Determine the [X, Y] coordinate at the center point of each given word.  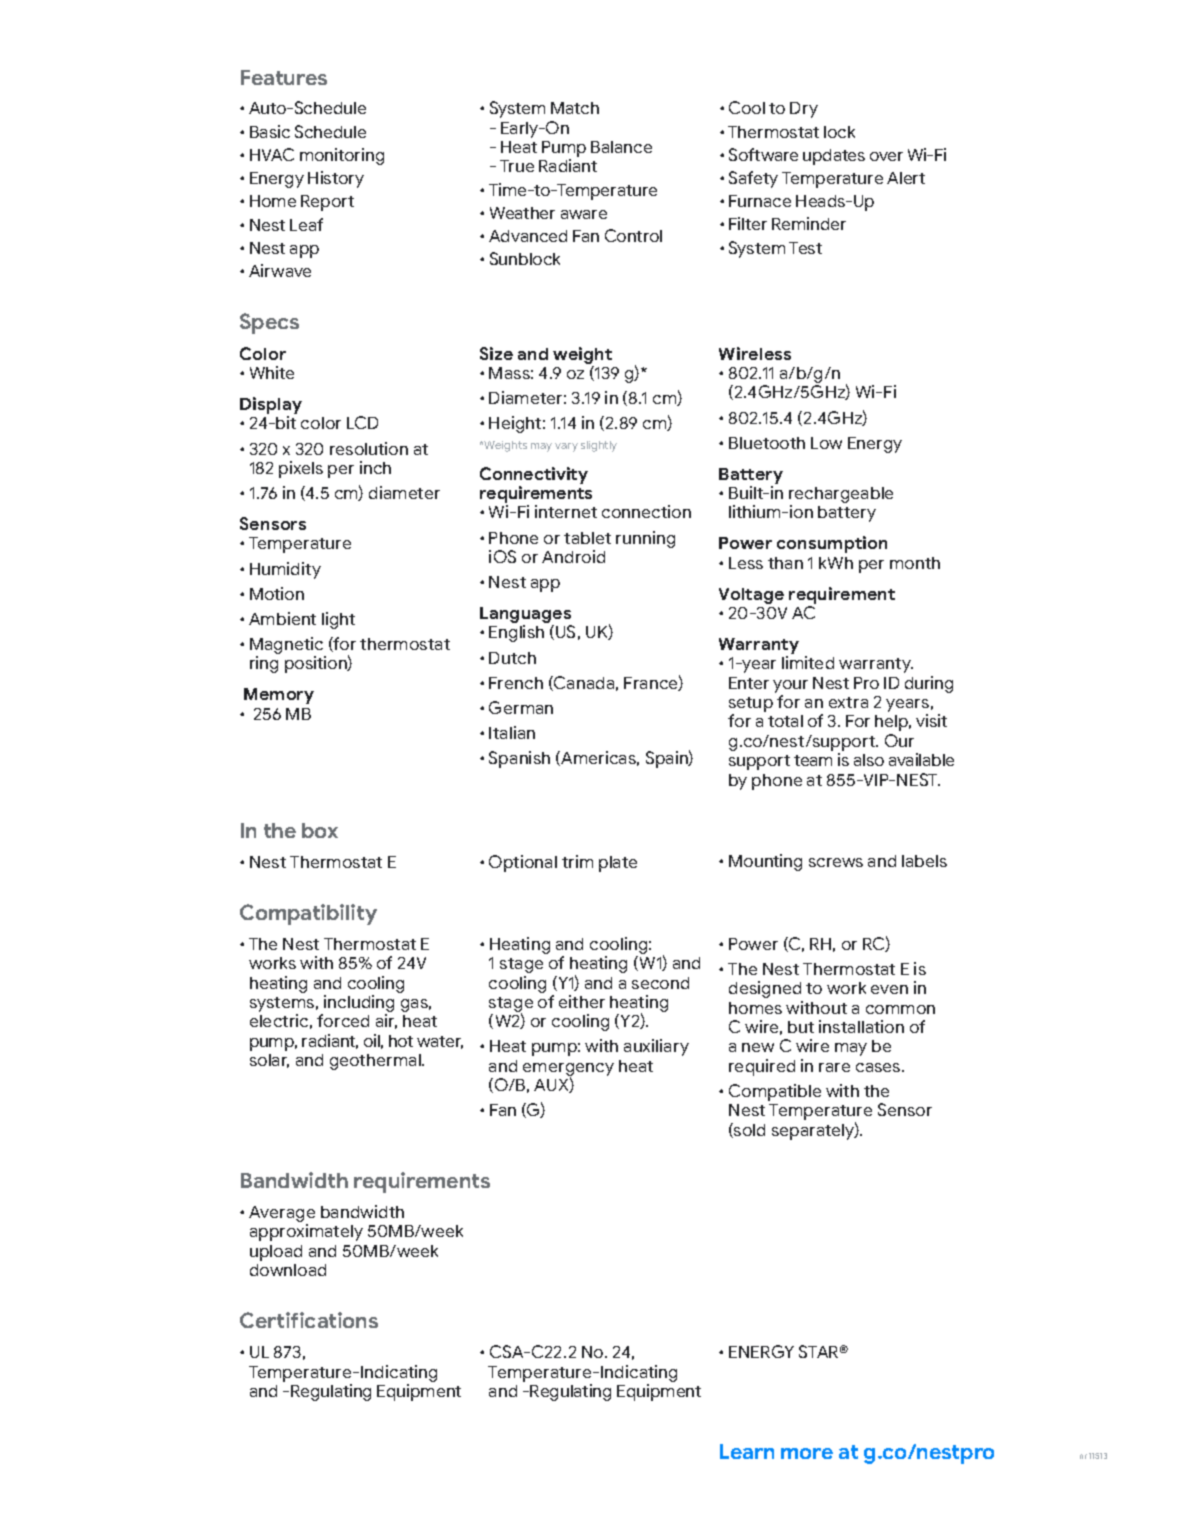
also [869, 760]
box [320, 830]
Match [575, 108]
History [336, 179]
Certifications [309, 1320]
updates [834, 157]
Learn [747, 1451]
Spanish [519, 759]
